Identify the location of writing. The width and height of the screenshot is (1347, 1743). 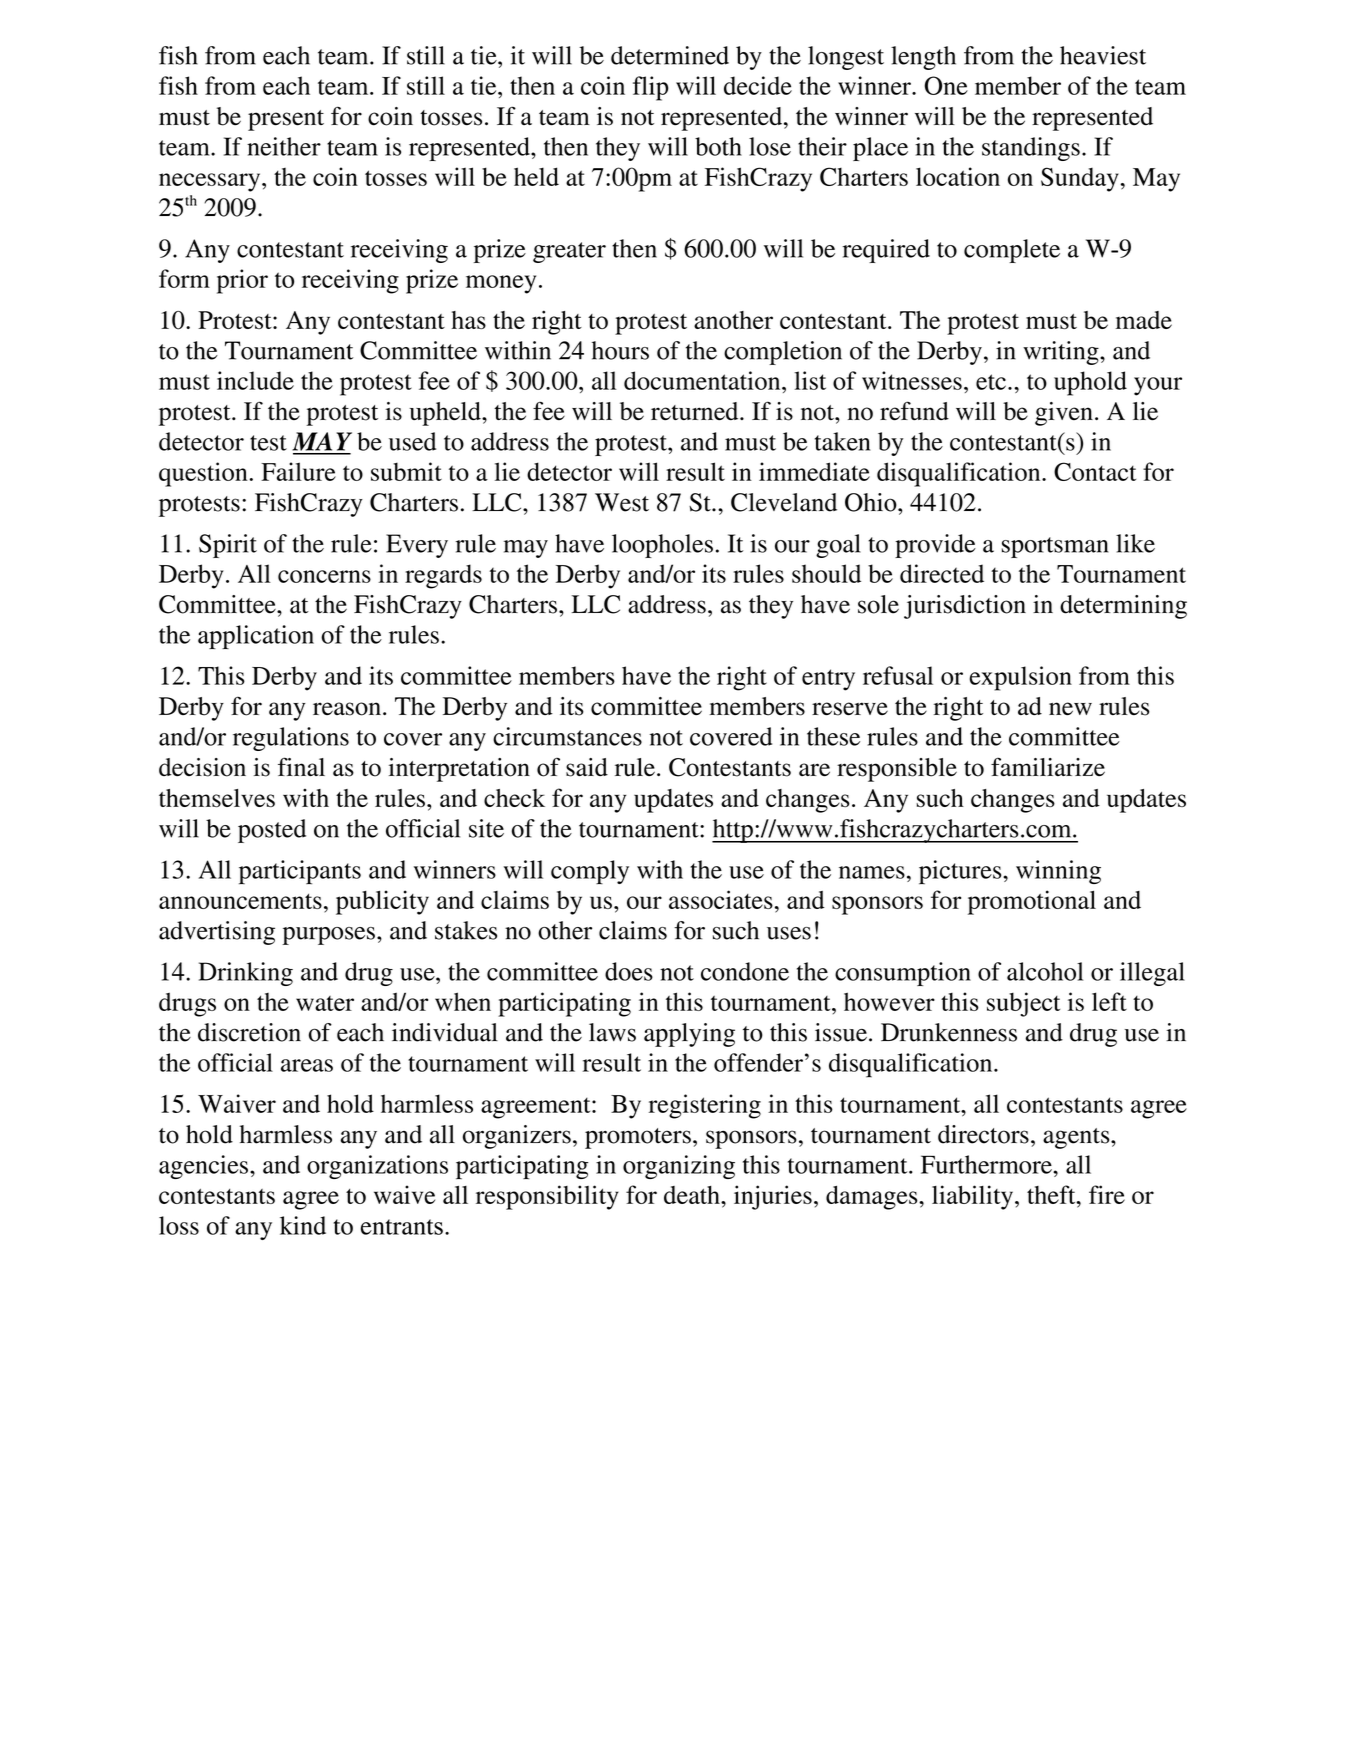
(1062, 353).
